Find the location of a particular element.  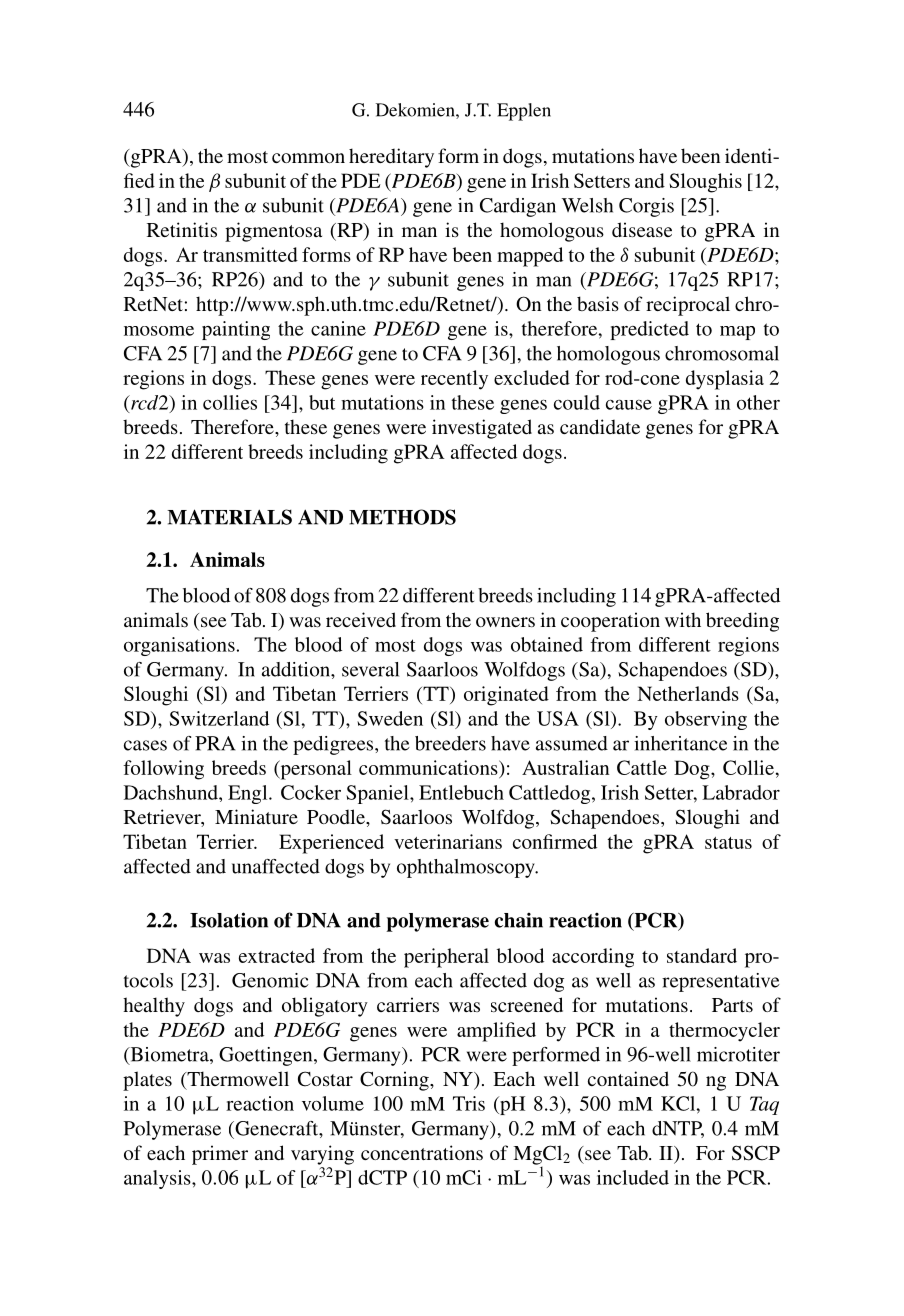

METHODS is located at coordinates (402, 517).
